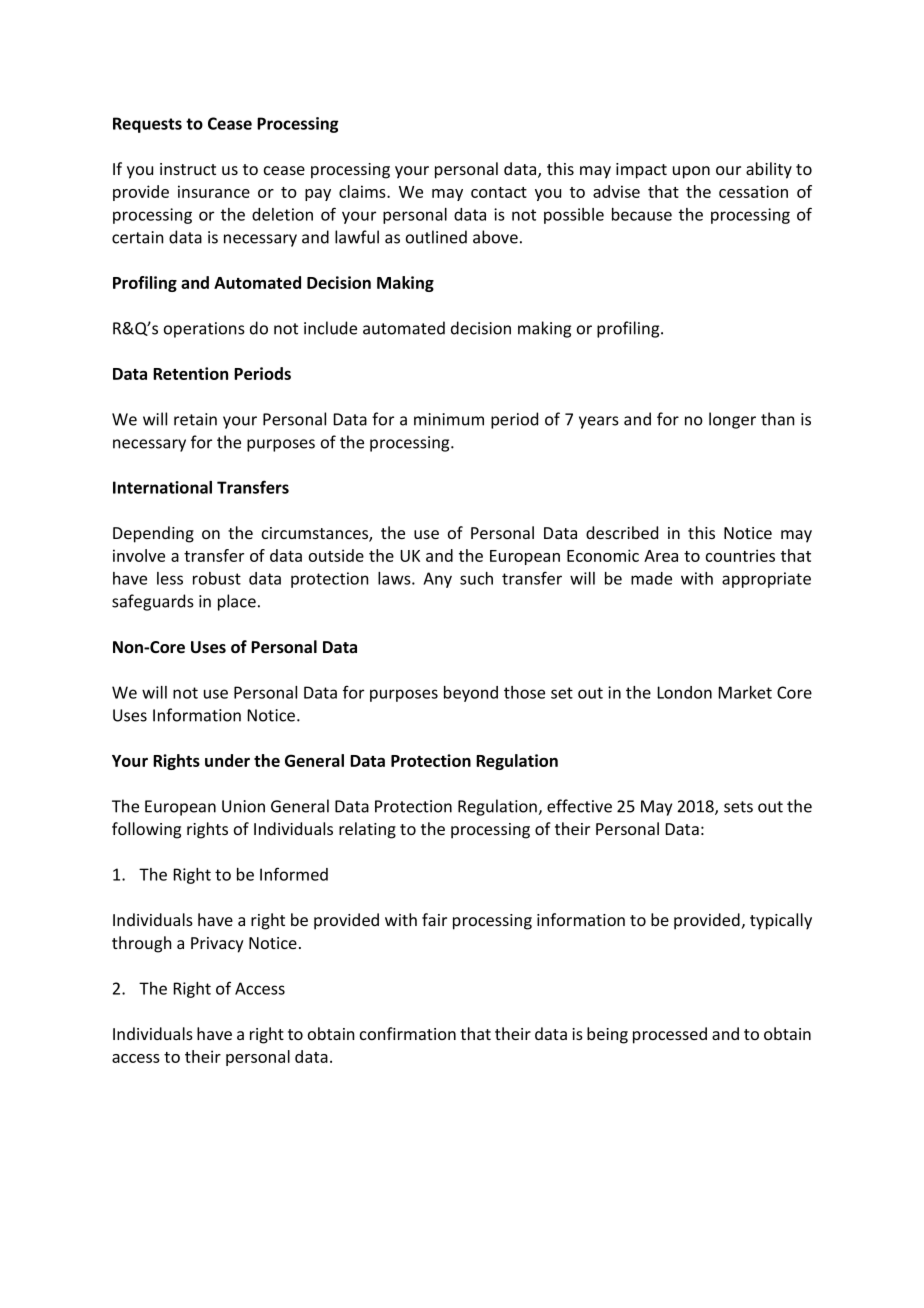 Image resolution: width=924 pixels, height=1308 pixels. What do you see at coordinates (670, 1035) in the screenshot?
I see `processed` at bounding box center [670, 1035].
